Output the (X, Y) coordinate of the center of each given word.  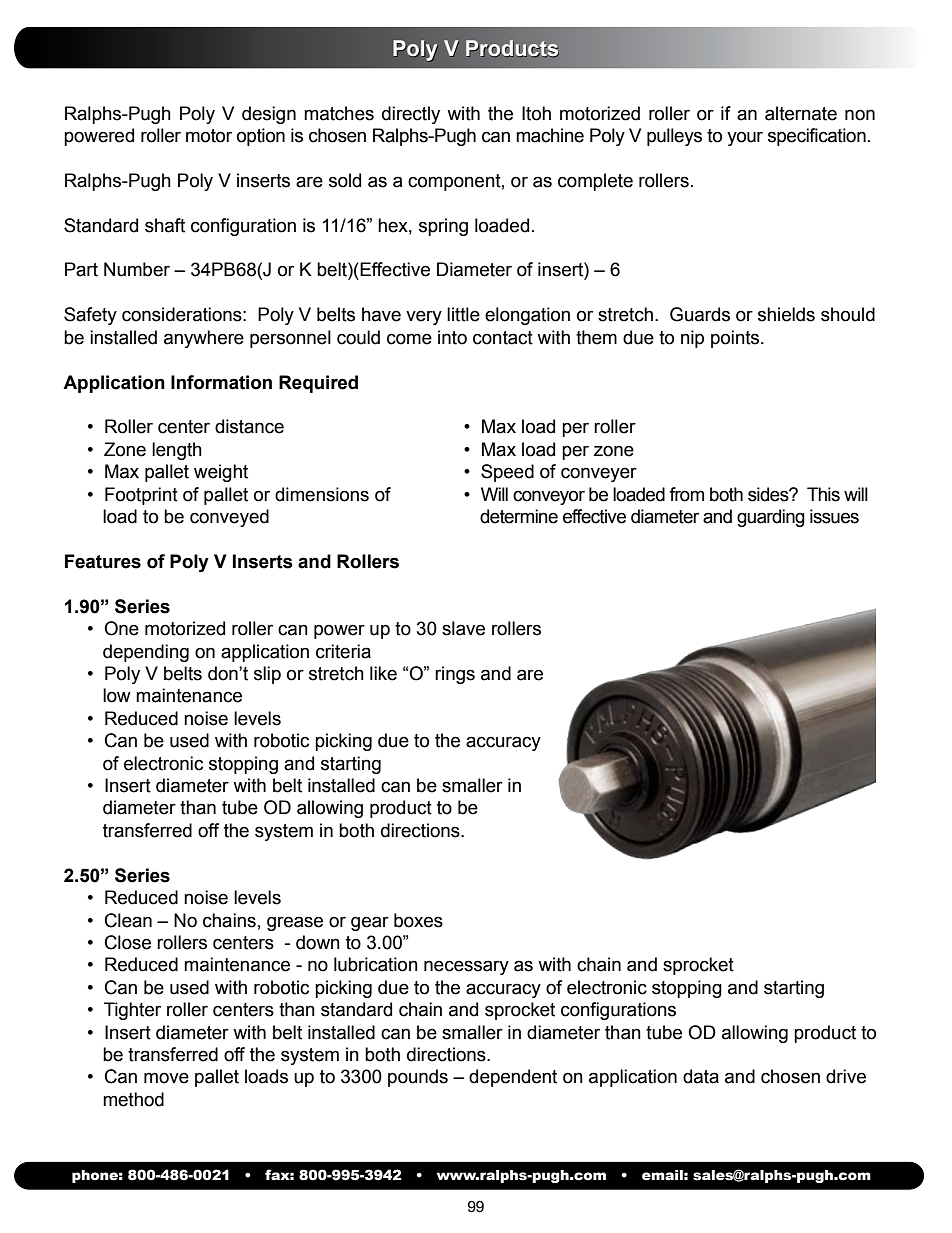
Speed (507, 473)
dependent (513, 1078)
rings (455, 675)
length (177, 451)
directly (411, 115)
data (701, 1076)
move (166, 1078)
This (823, 494)
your (745, 138)
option (261, 137)
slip (267, 675)
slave (463, 628)
